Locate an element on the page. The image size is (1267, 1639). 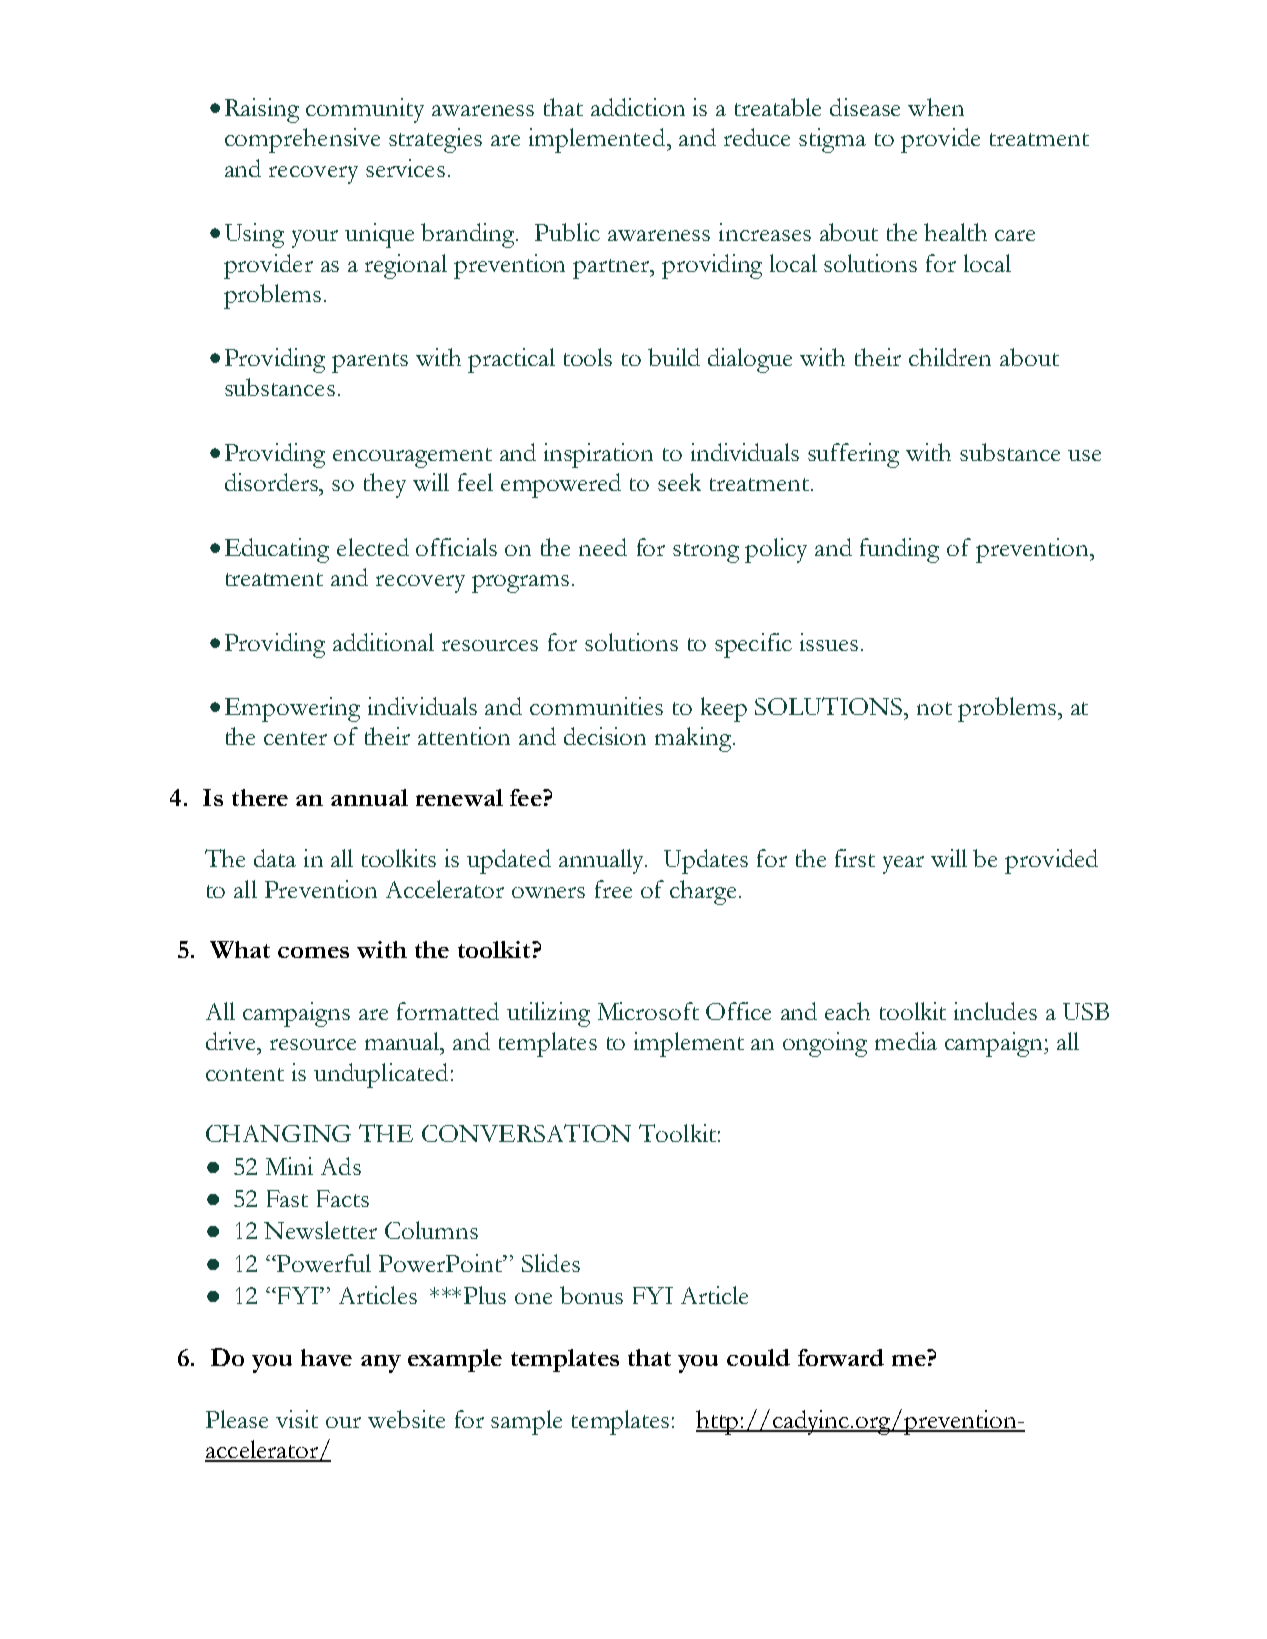
comprehensive is located at coordinates (302, 140).
